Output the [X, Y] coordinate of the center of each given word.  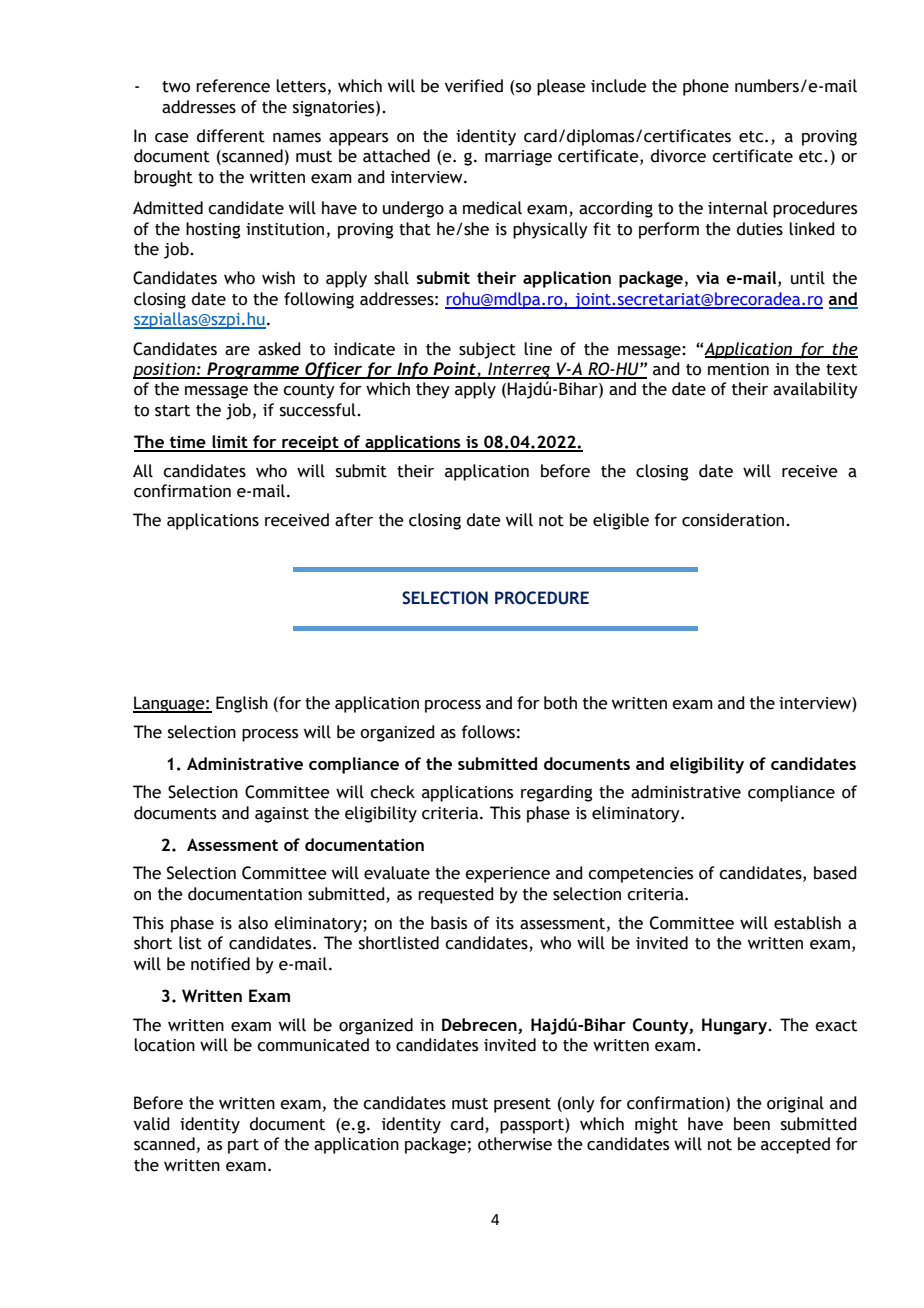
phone [706, 87]
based [835, 873]
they [433, 390]
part [243, 1146]
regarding [556, 793]
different [231, 136]
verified [474, 86]
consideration [733, 520]
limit [230, 443]
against [282, 815]
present [522, 1105]
